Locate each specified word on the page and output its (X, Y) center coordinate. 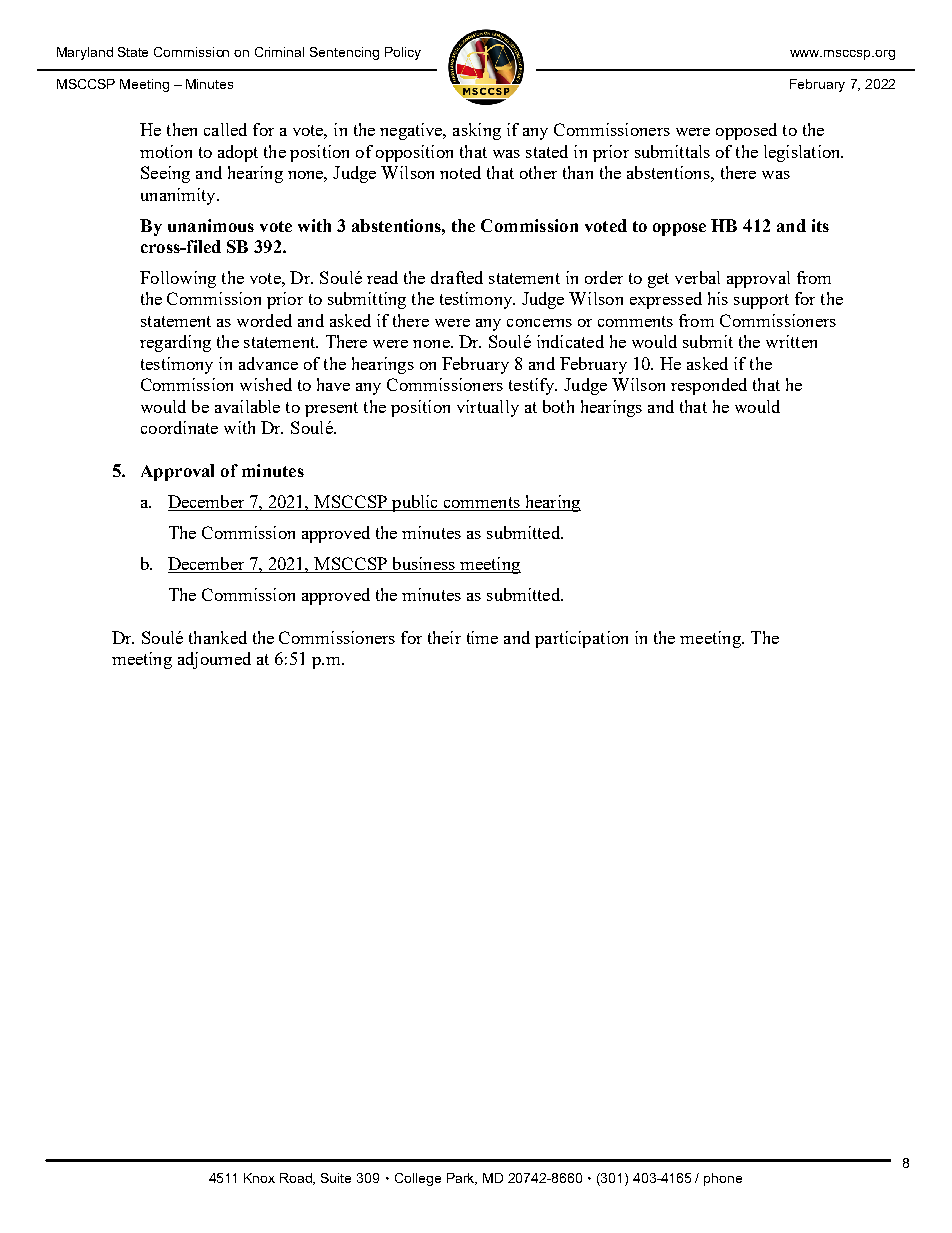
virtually (488, 408)
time (482, 637)
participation (581, 639)
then (182, 129)
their (444, 637)
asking (477, 131)
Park (462, 1179)
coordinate (179, 427)
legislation (803, 153)
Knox (259, 1178)
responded (709, 386)
